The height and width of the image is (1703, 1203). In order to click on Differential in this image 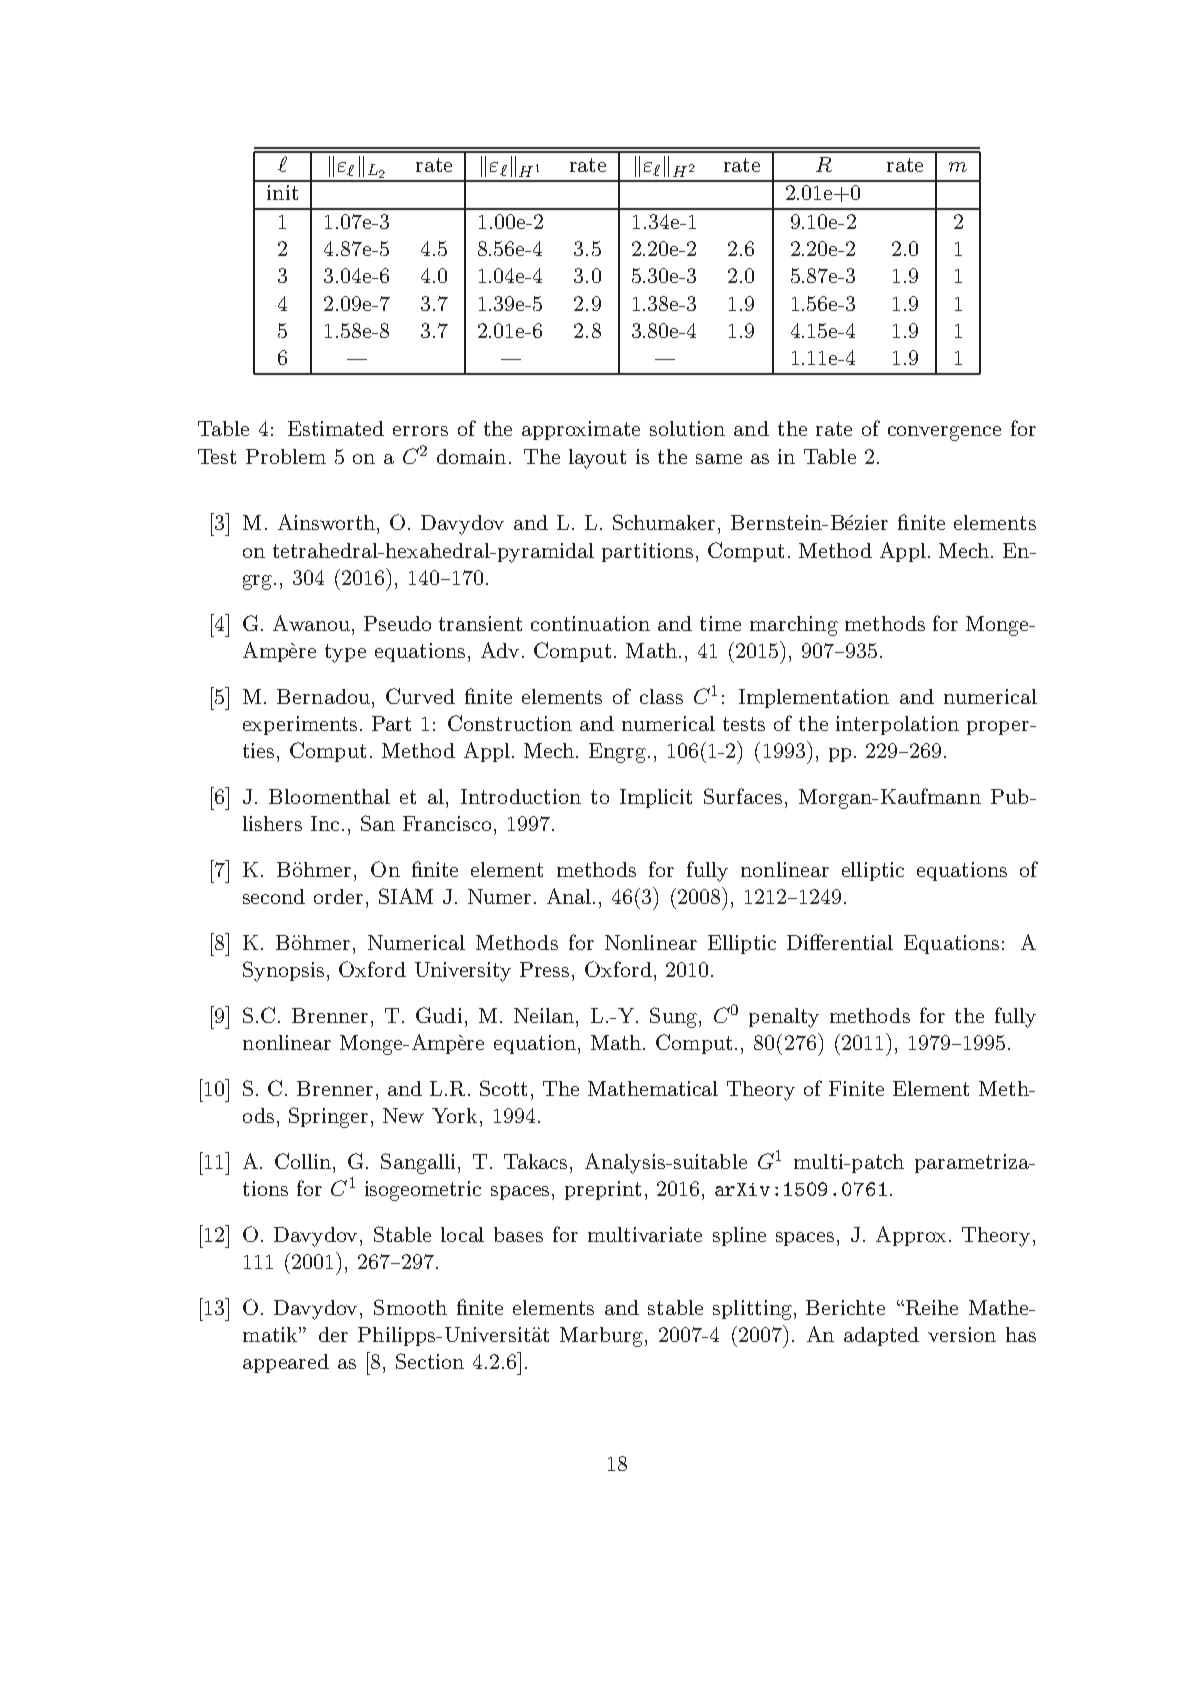, I will do `click(840, 942)`.
